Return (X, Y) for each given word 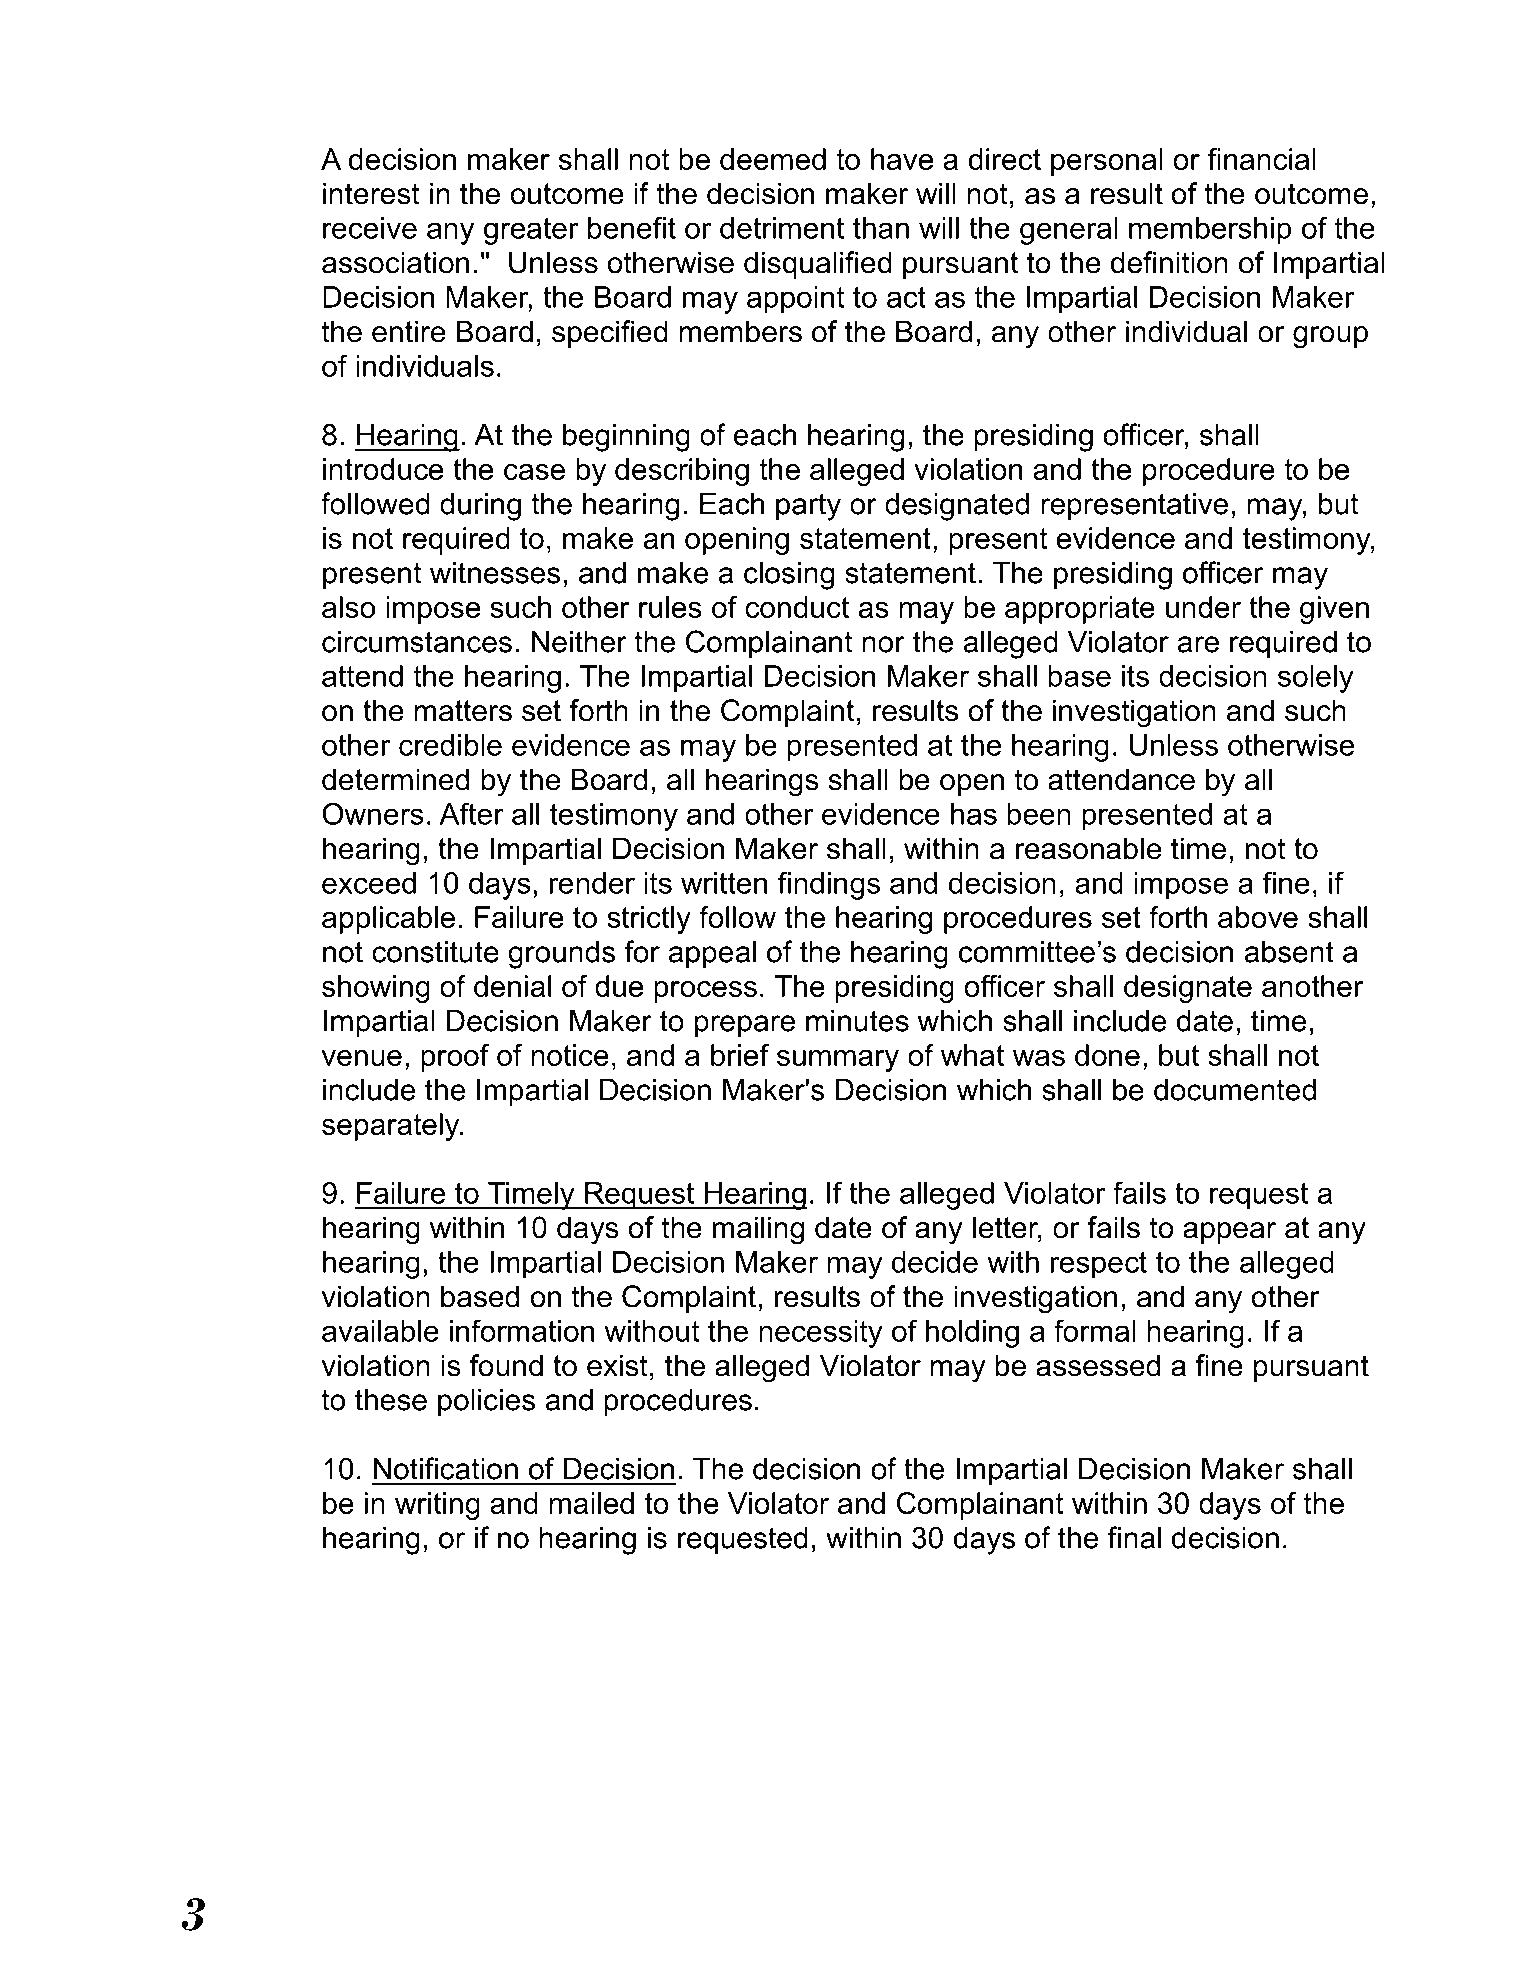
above (1258, 917)
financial (1261, 159)
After (471, 813)
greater (531, 231)
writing (437, 1506)
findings (829, 885)
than (881, 228)
